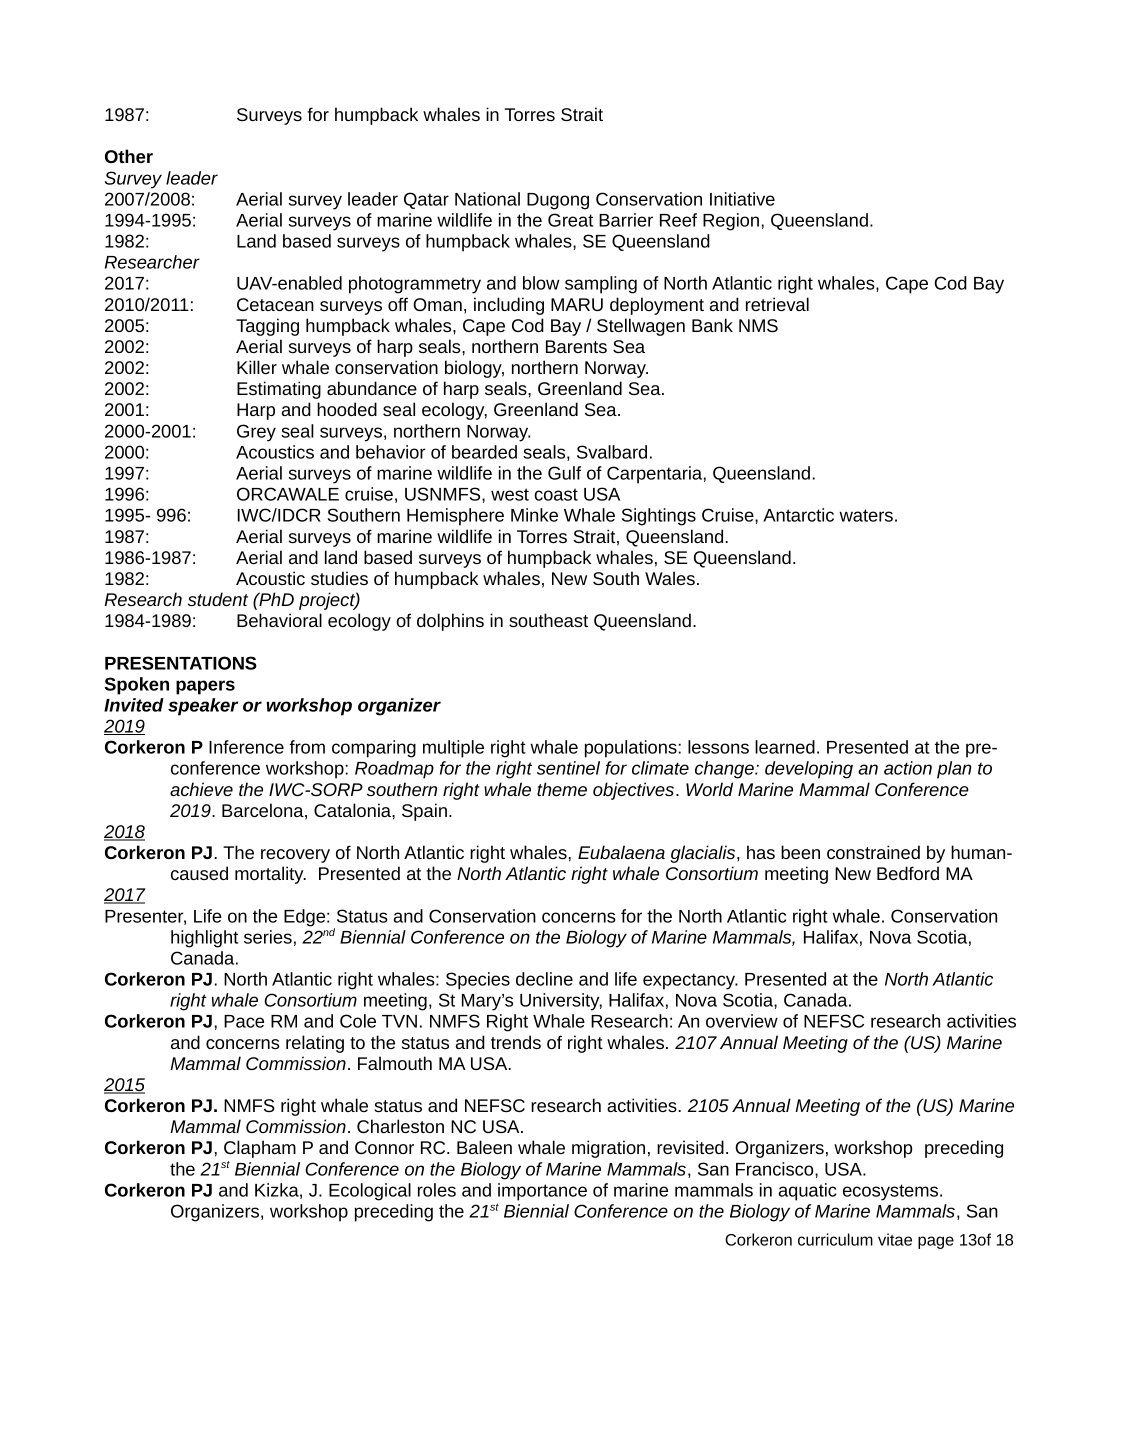 Image resolution: width=1122 pixels, height=1452 pixels. I want to click on Other, so click(129, 156).
